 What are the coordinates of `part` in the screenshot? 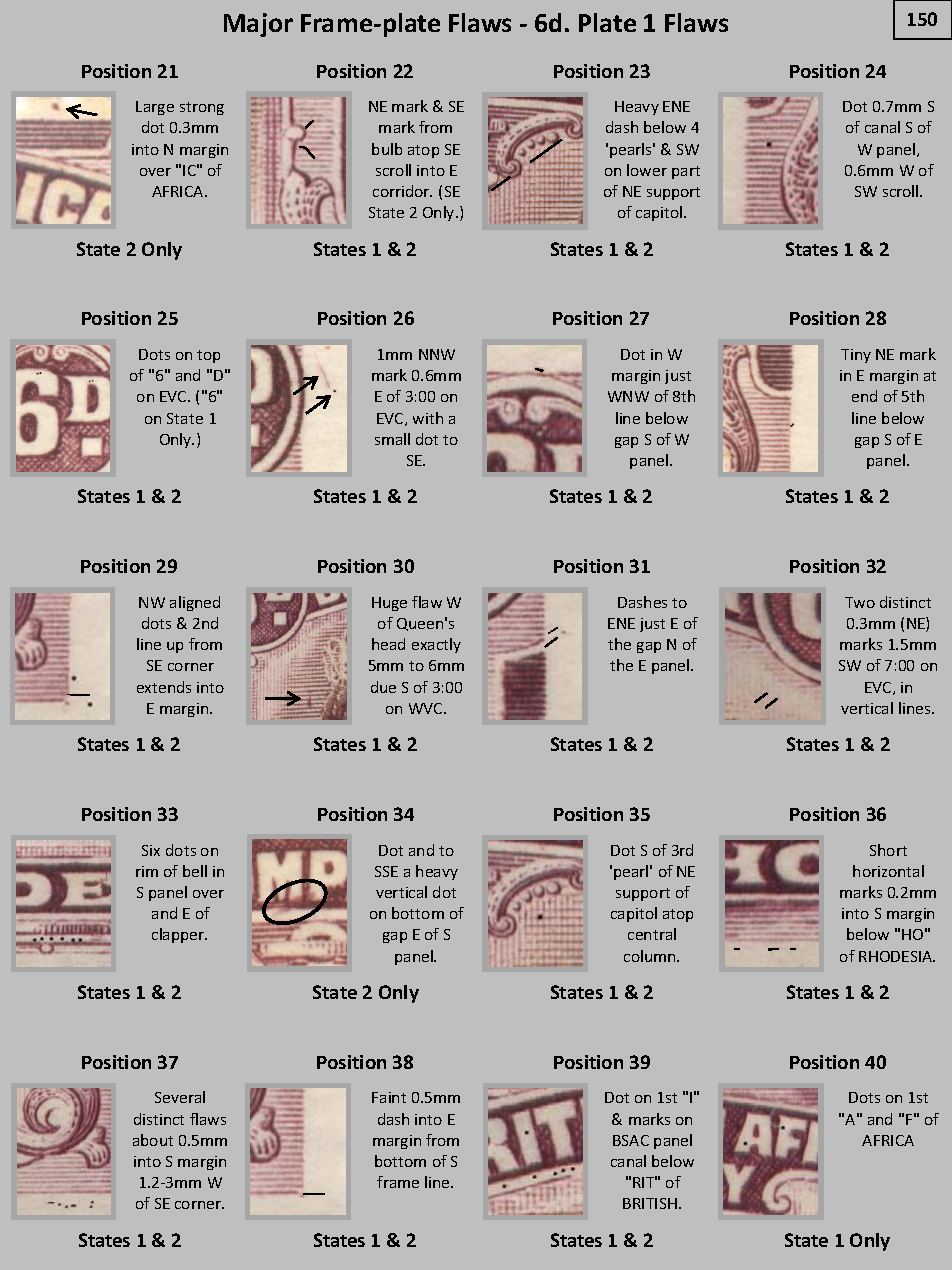 It's located at (686, 172).
